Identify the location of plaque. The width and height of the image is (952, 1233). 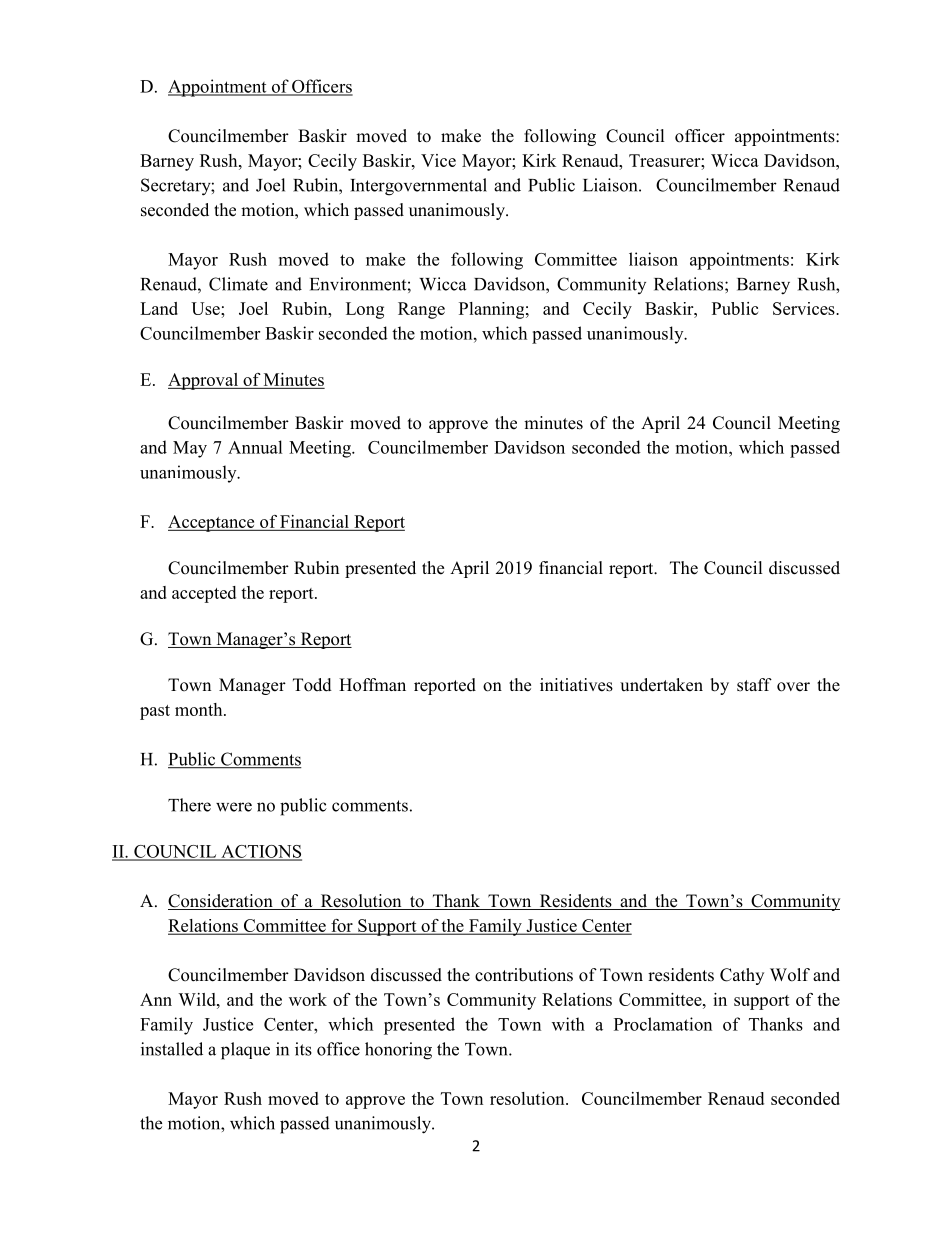
(245, 1051).
